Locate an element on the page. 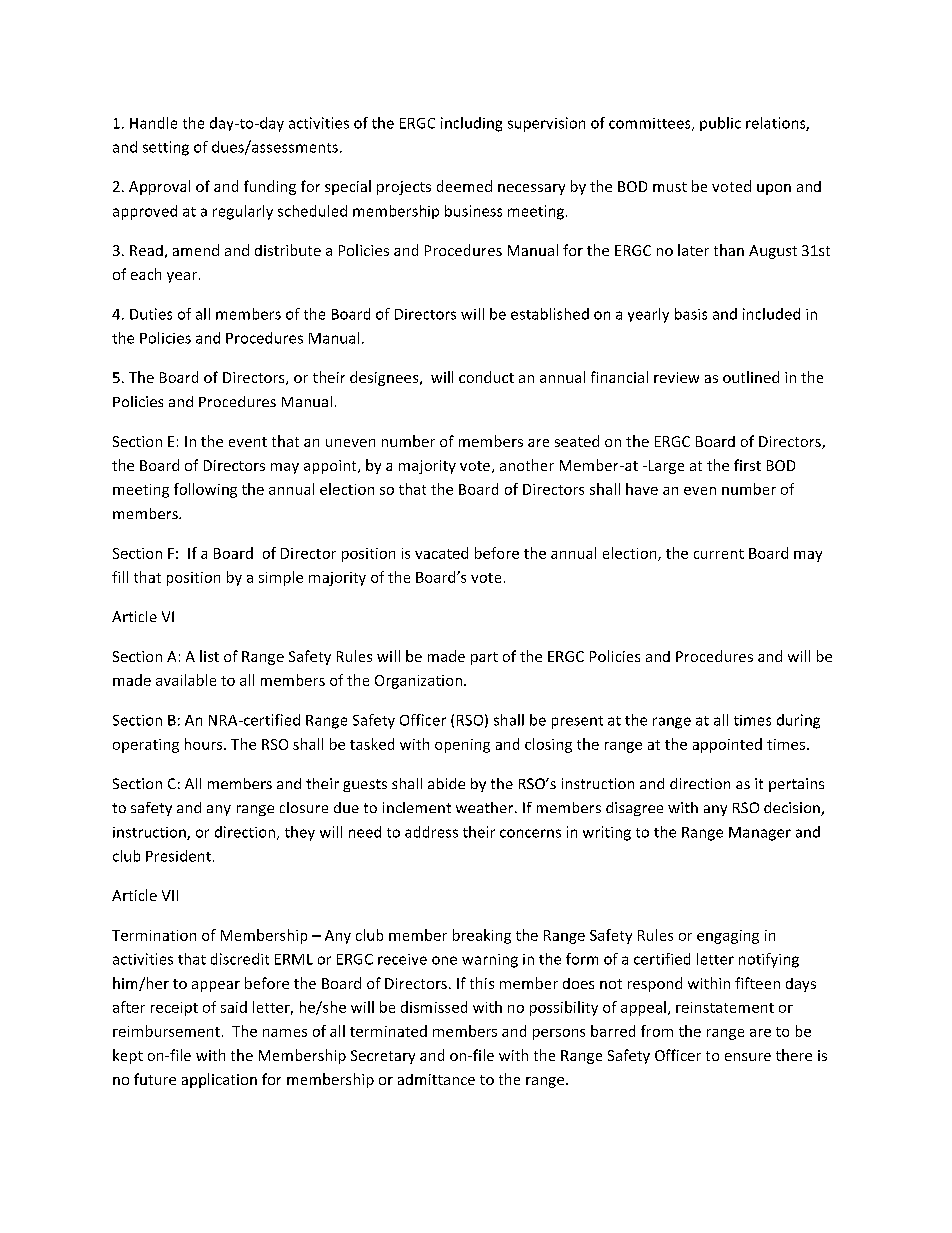 The height and width of the image is (1233, 952). application is located at coordinates (219, 1080).
